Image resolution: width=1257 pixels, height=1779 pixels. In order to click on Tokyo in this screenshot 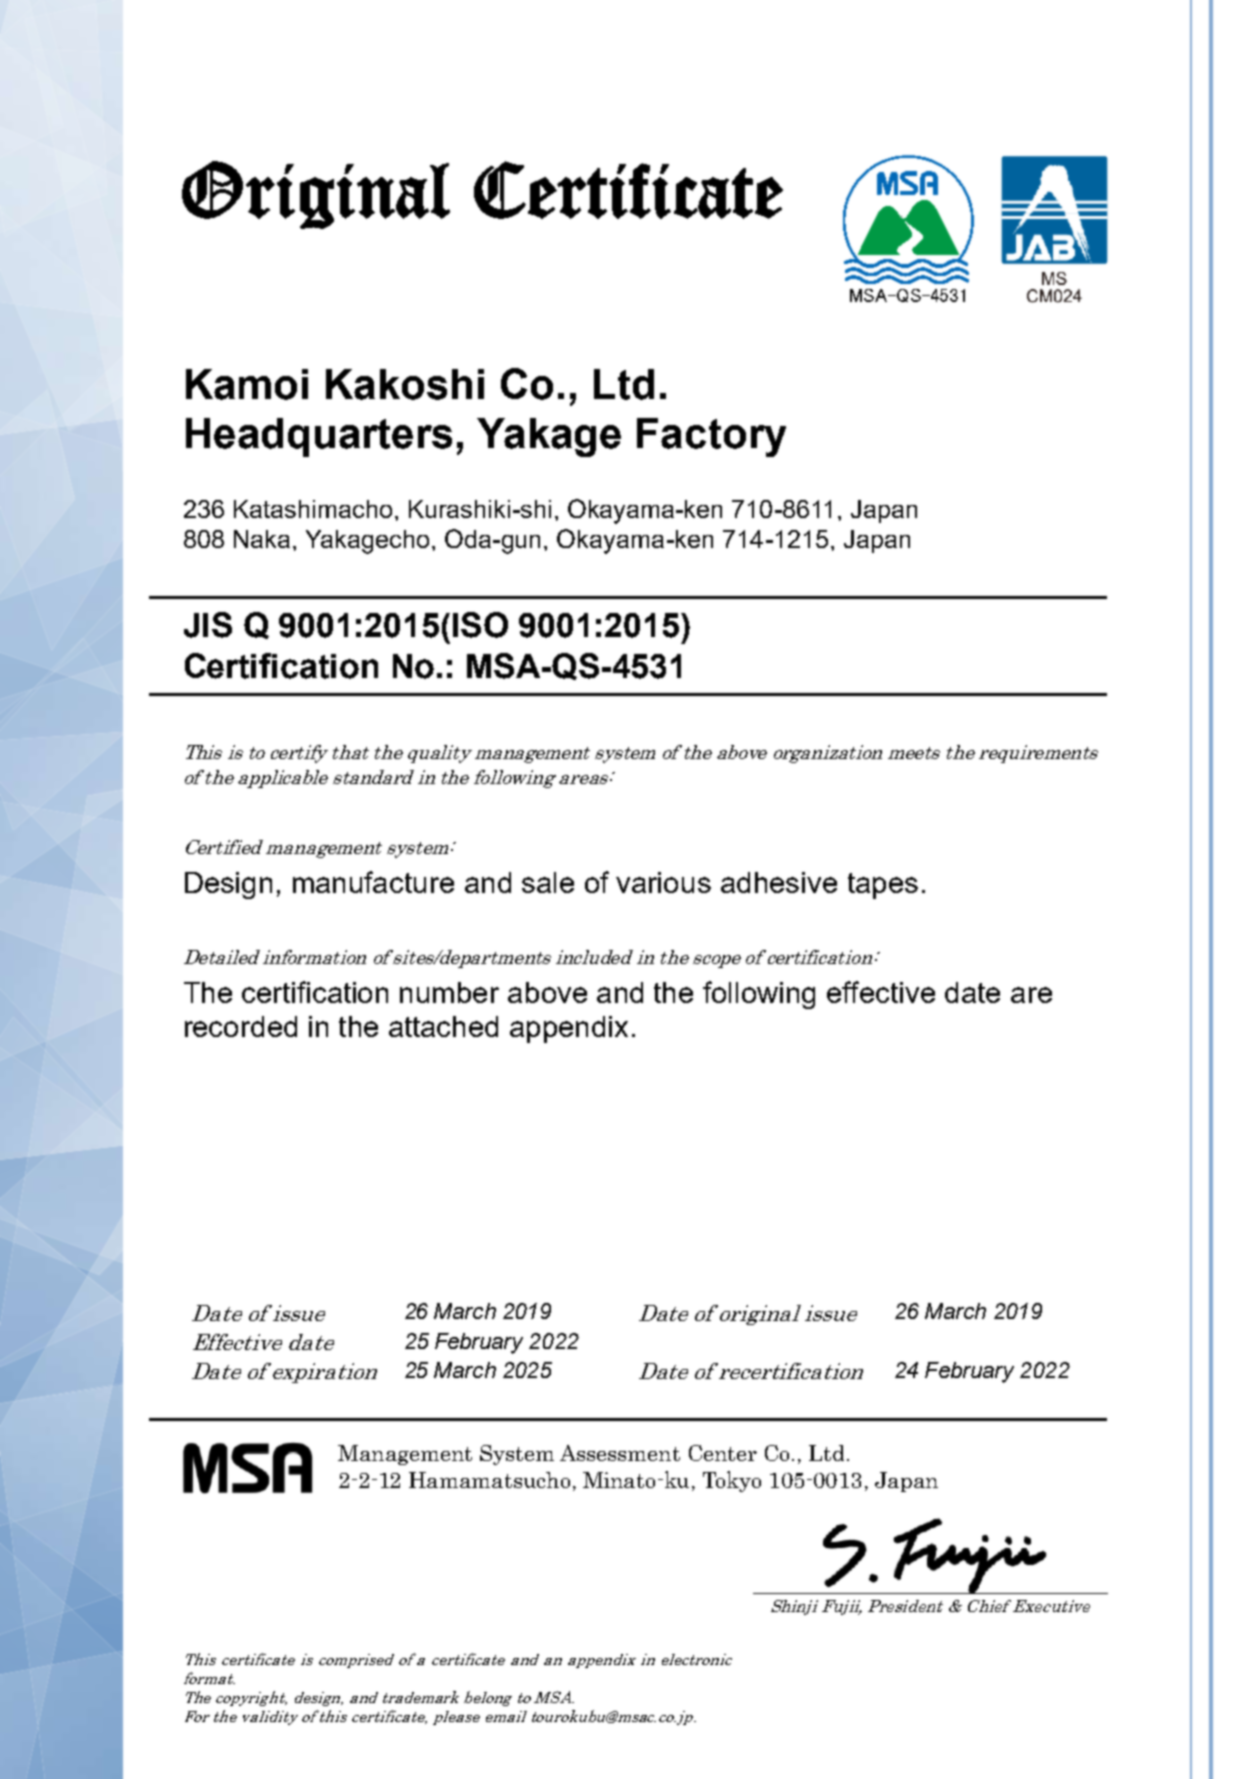, I will do `click(732, 1481)`.
